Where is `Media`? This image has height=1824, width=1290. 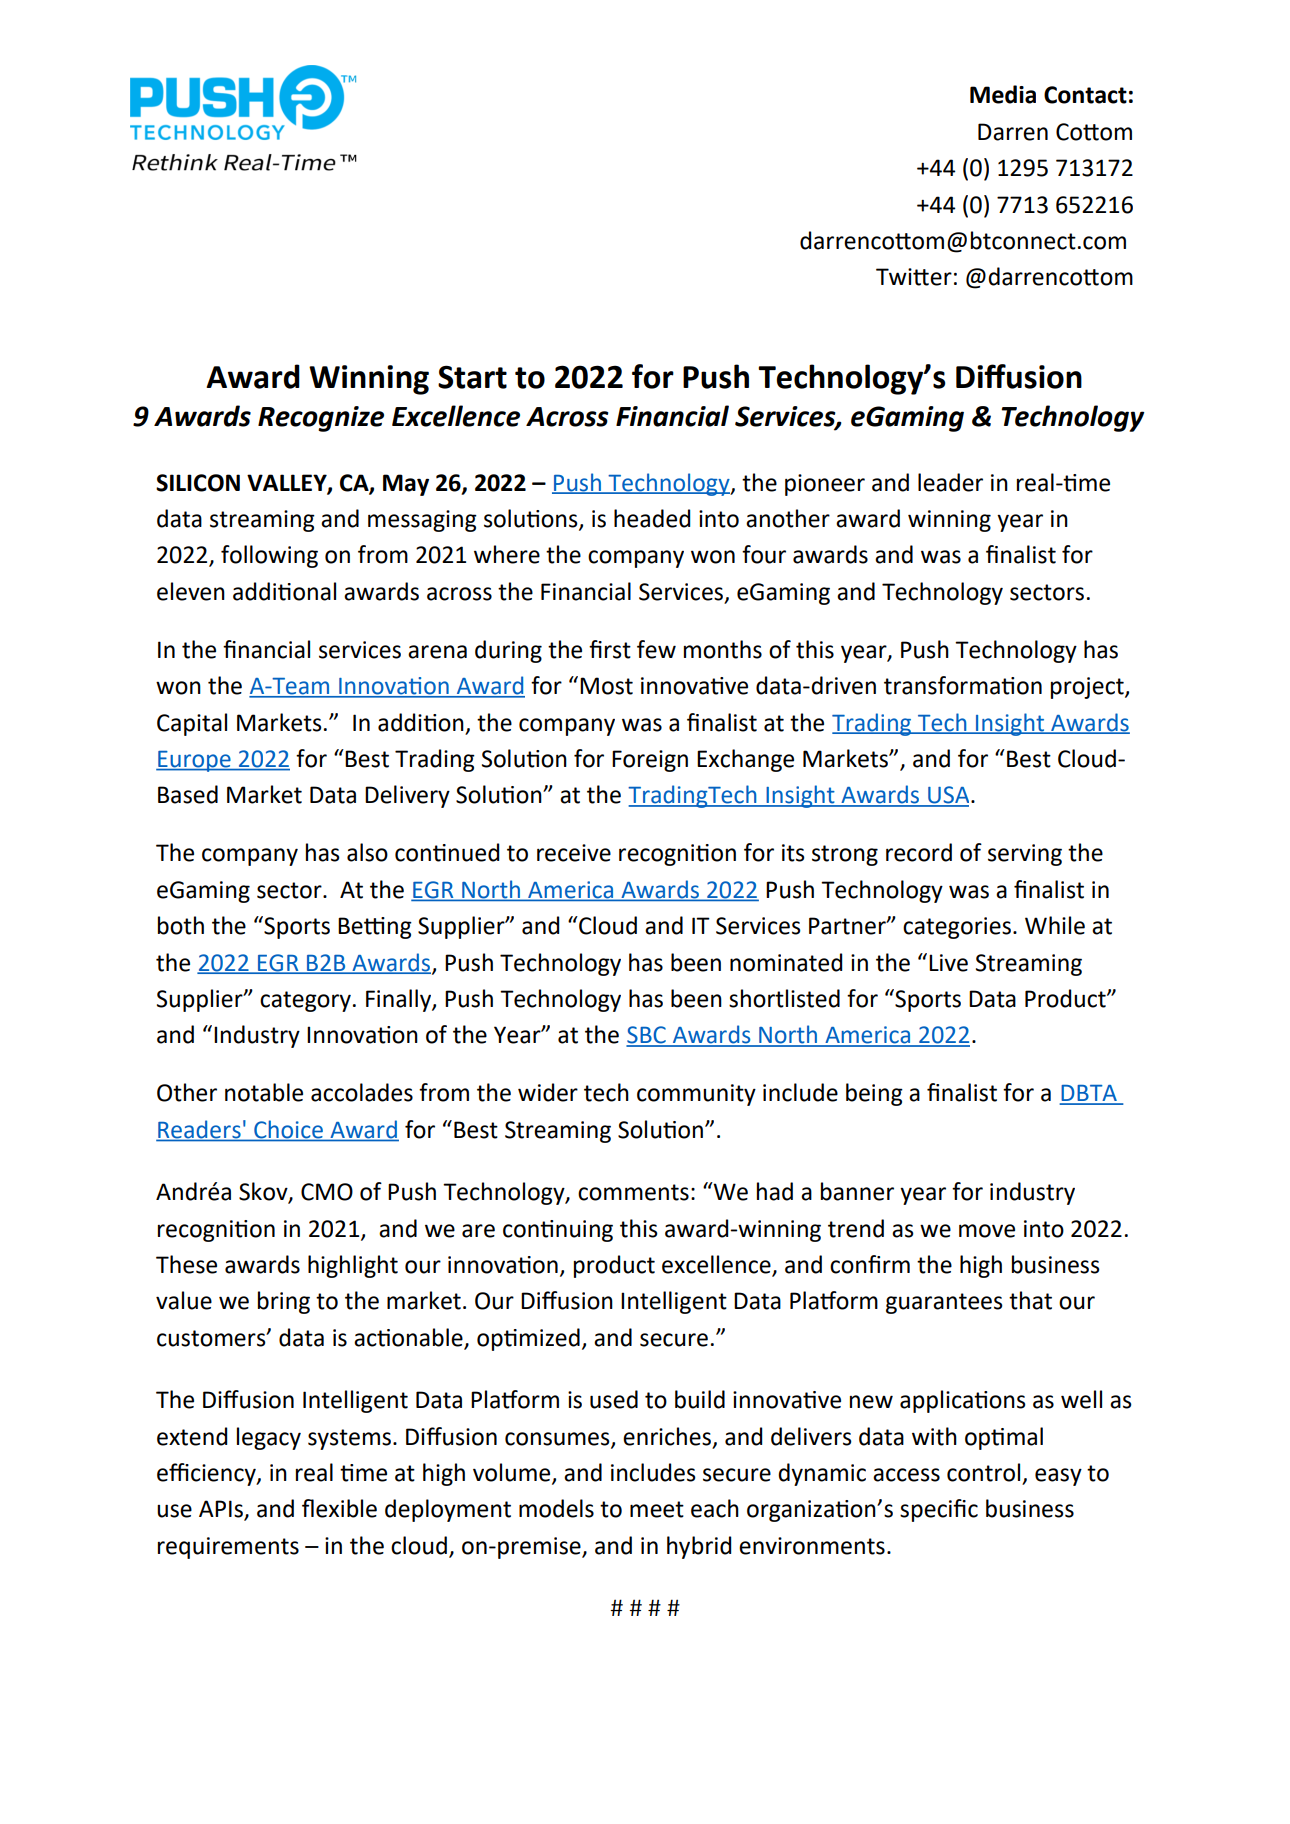 Media is located at coordinates (1003, 94).
